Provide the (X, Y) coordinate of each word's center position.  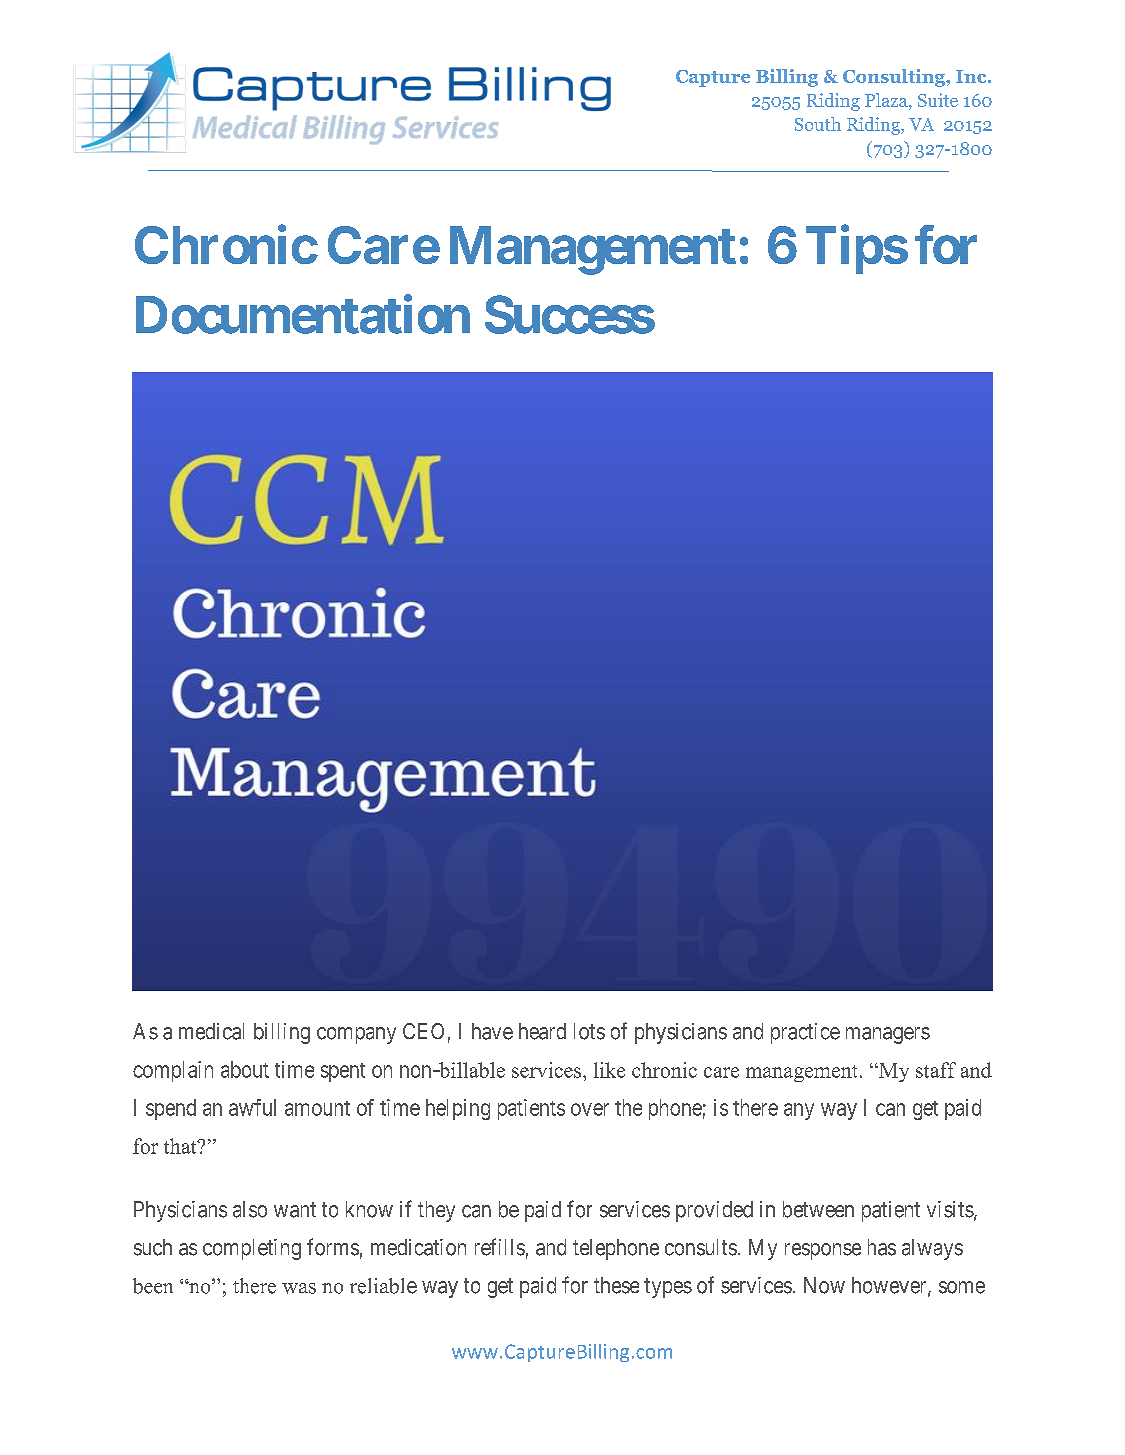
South (818, 124)
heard (542, 1031)
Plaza (887, 100)
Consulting (895, 78)
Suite (938, 100)
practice (805, 1033)
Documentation (303, 314)
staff (936, 1070)
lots (589, 1031)
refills (500, 1247)
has (882, 1247)
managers (888, 1035)
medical (211, 1031)
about (245, 1069)
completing (252, 1249)
